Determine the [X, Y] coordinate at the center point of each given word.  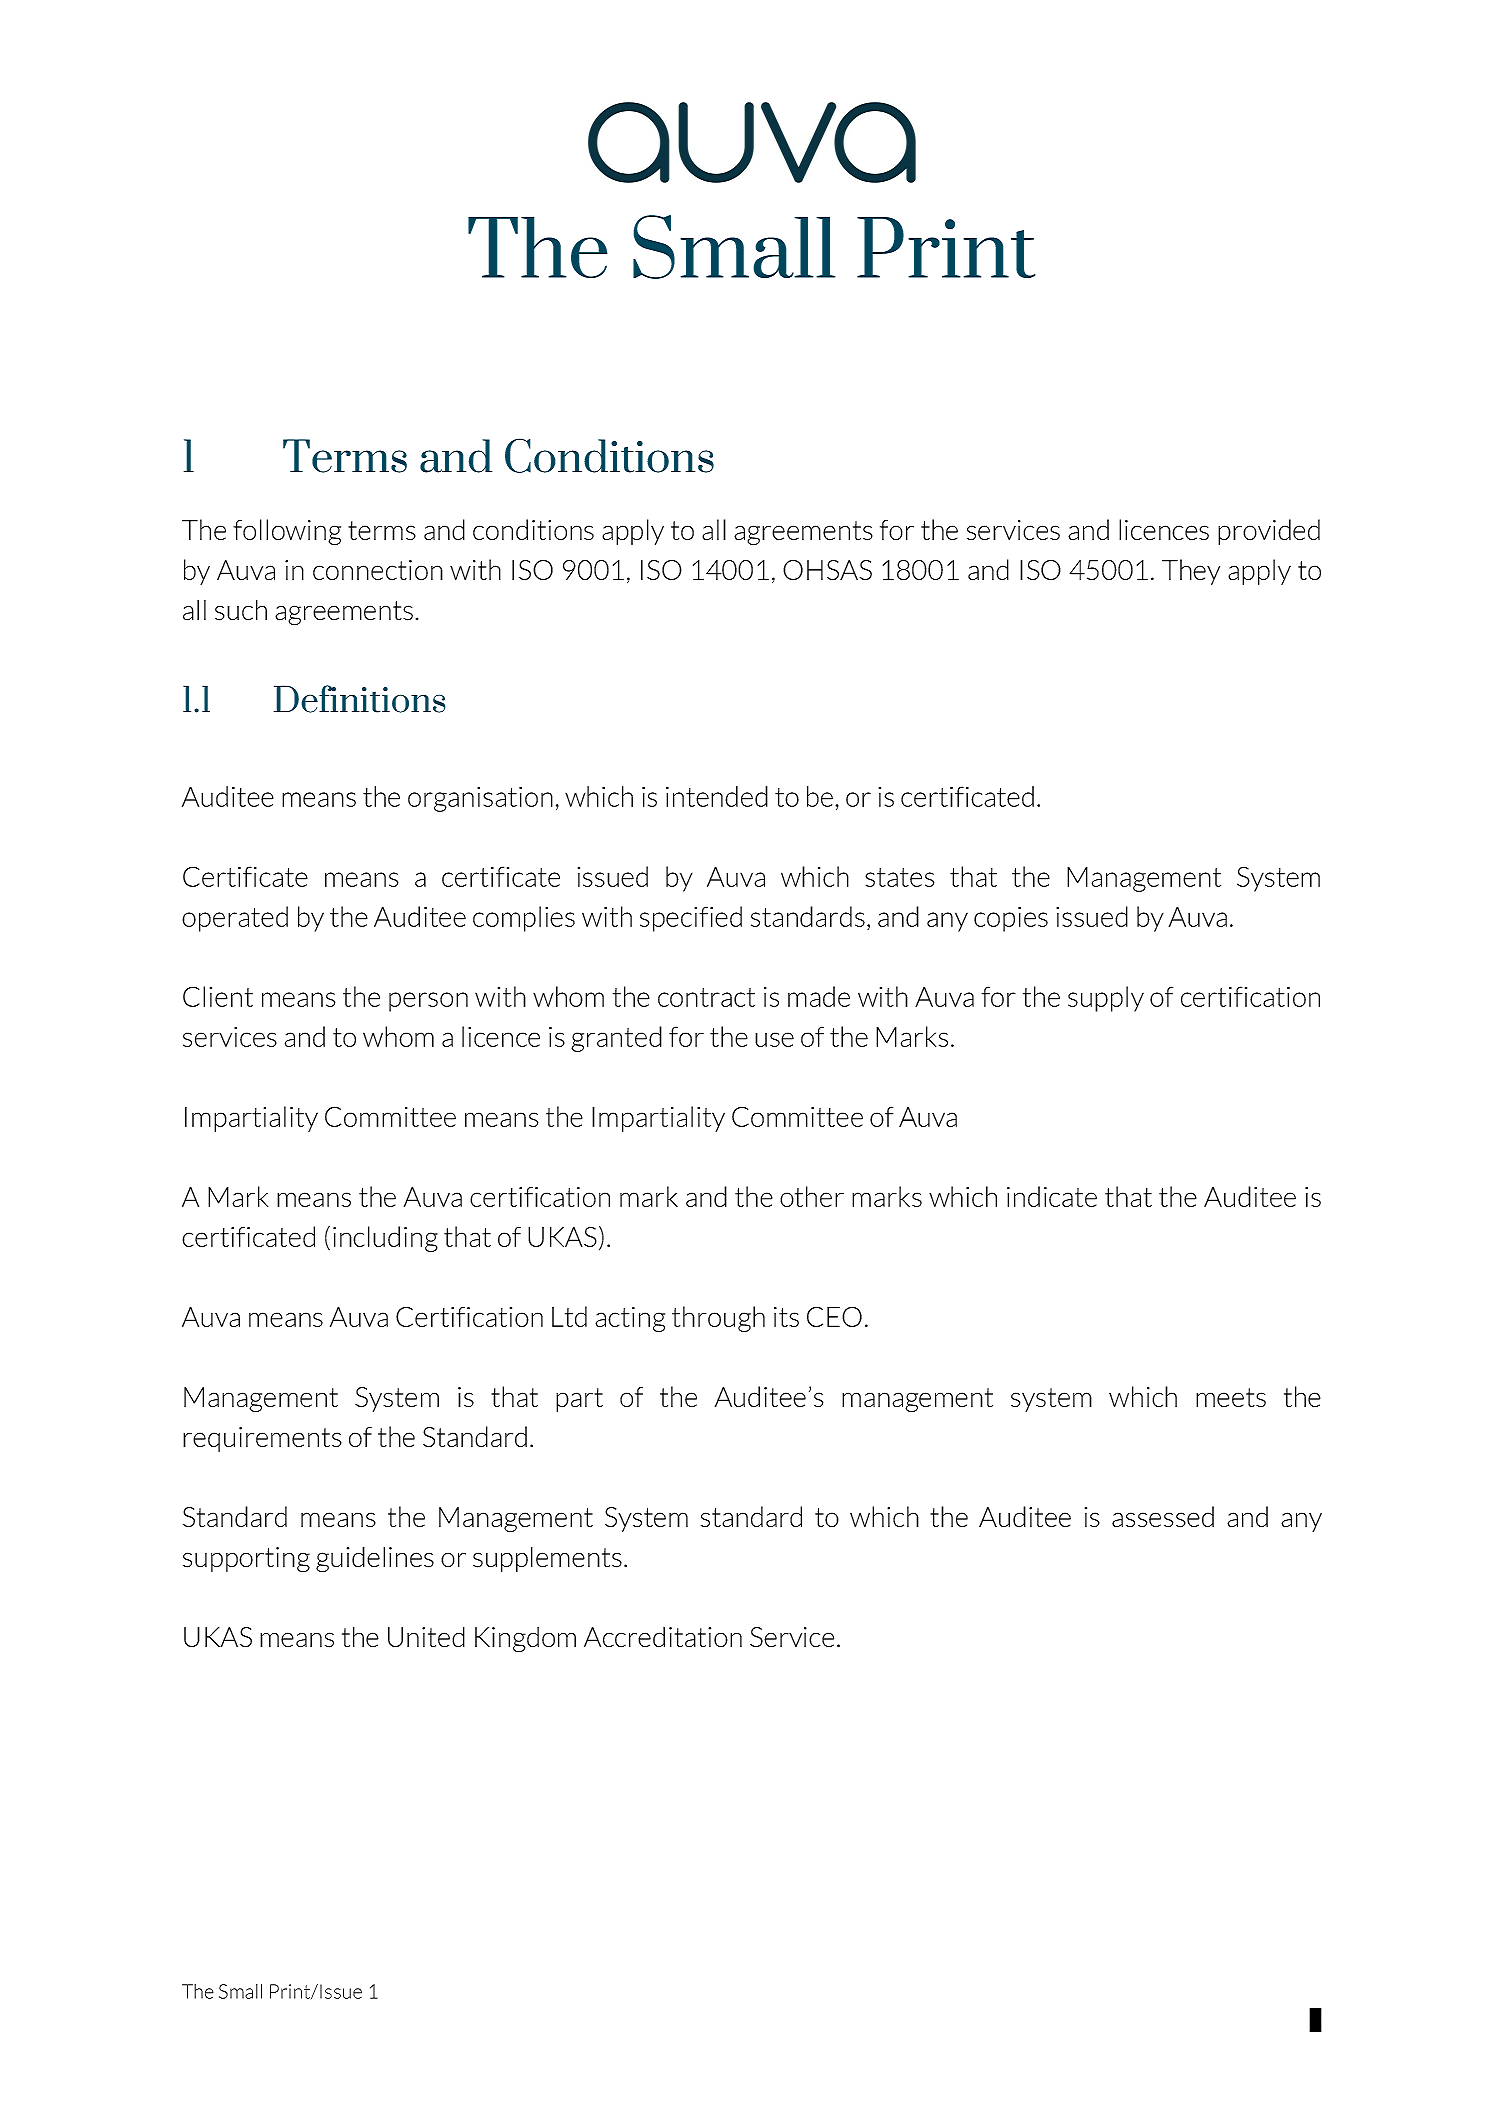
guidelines [375, 1559]
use [774, 1039]
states [899, 877]
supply [1106, 999]
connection [378, 570]
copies [1011, 919]
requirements [262, 1439]
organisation [480, 799]
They [1191, 572]
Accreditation [663, 1636]
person [428, 1002]
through [718, 1319]
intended [717, 796]
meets [1231, 1397]
